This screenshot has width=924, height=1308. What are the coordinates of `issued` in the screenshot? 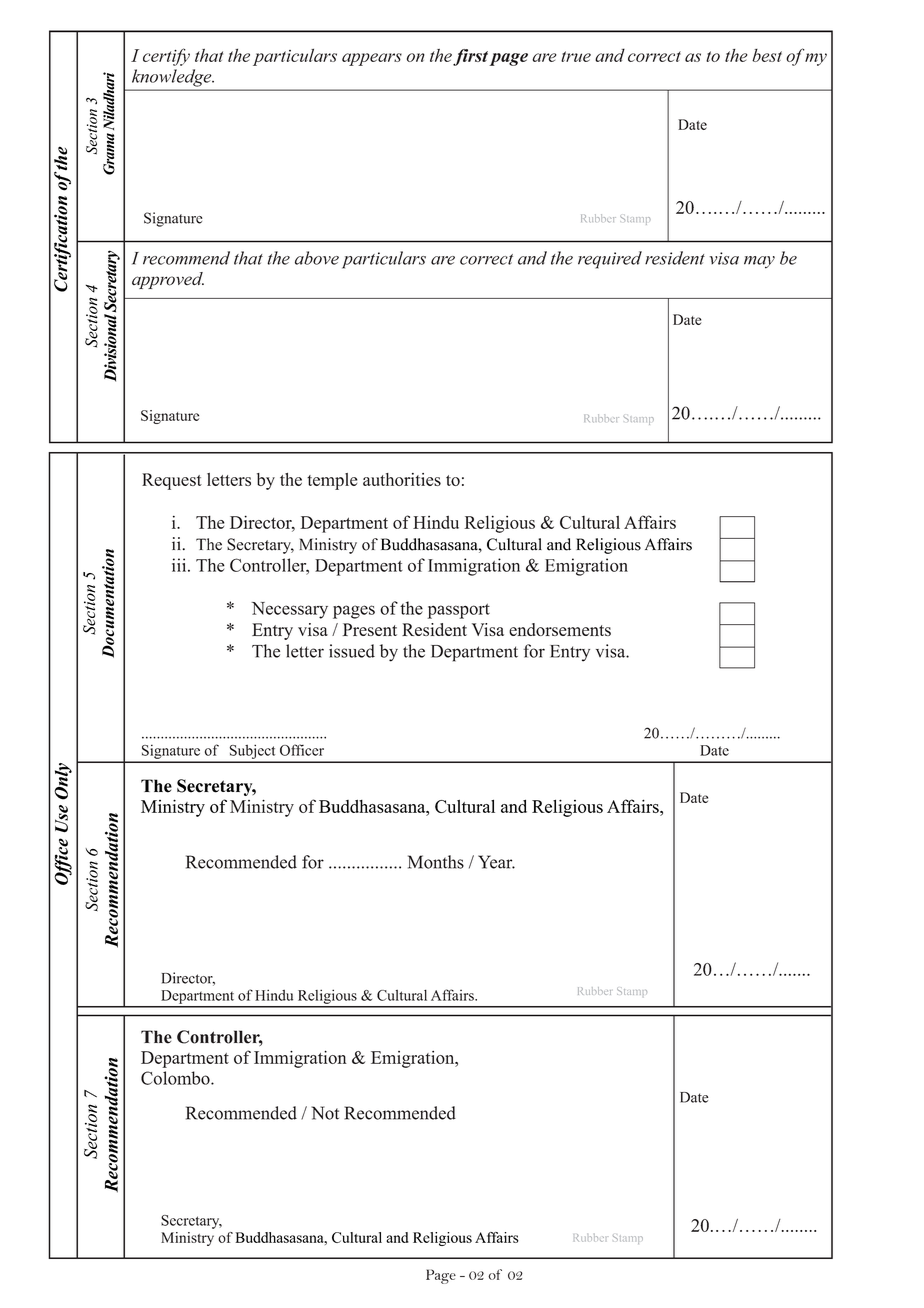 It's located at (352, 651).
